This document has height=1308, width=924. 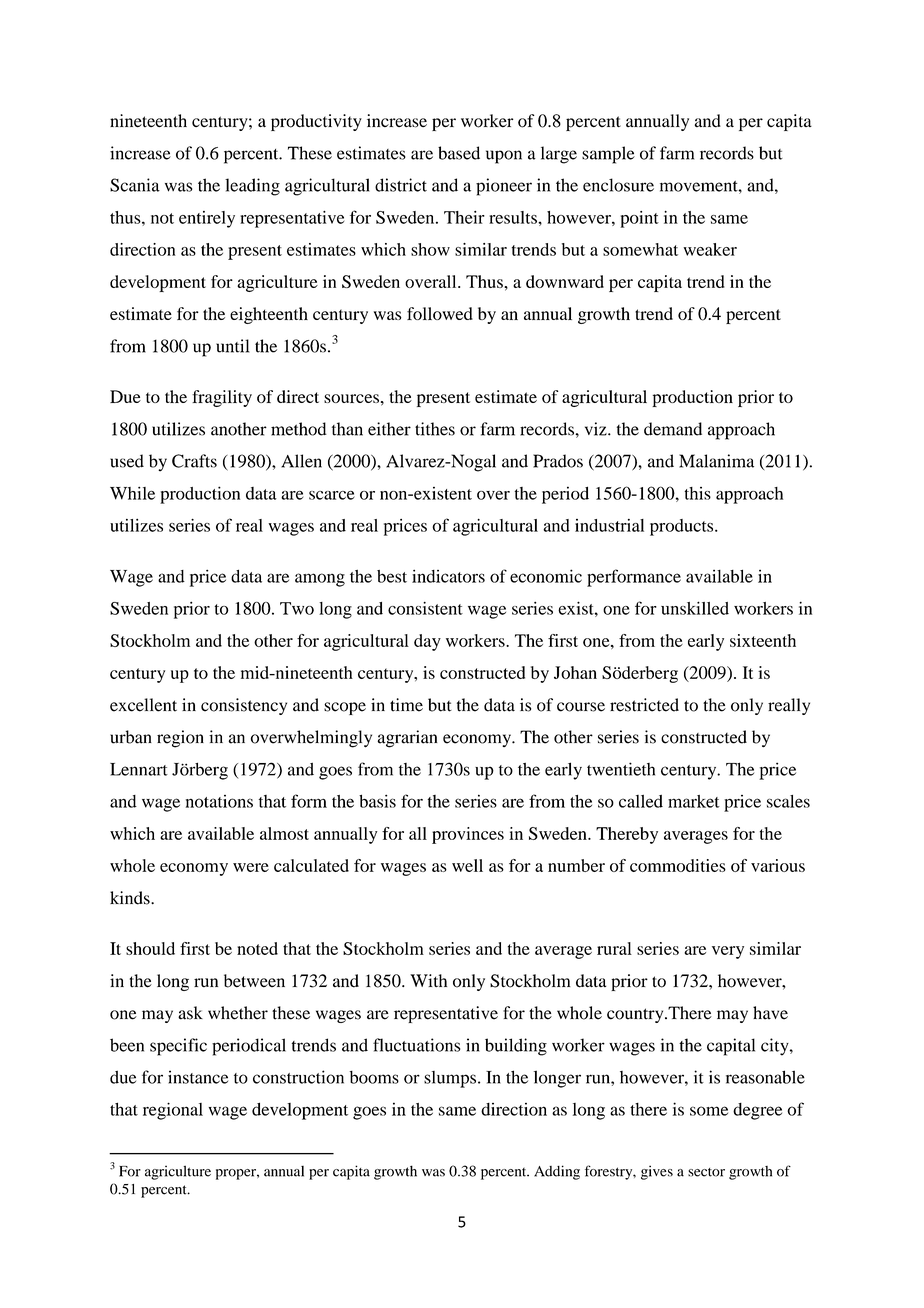 What do you see at coordinates (678, 865) in the document?
I see `commodities` at bounding box center [678, 865].
